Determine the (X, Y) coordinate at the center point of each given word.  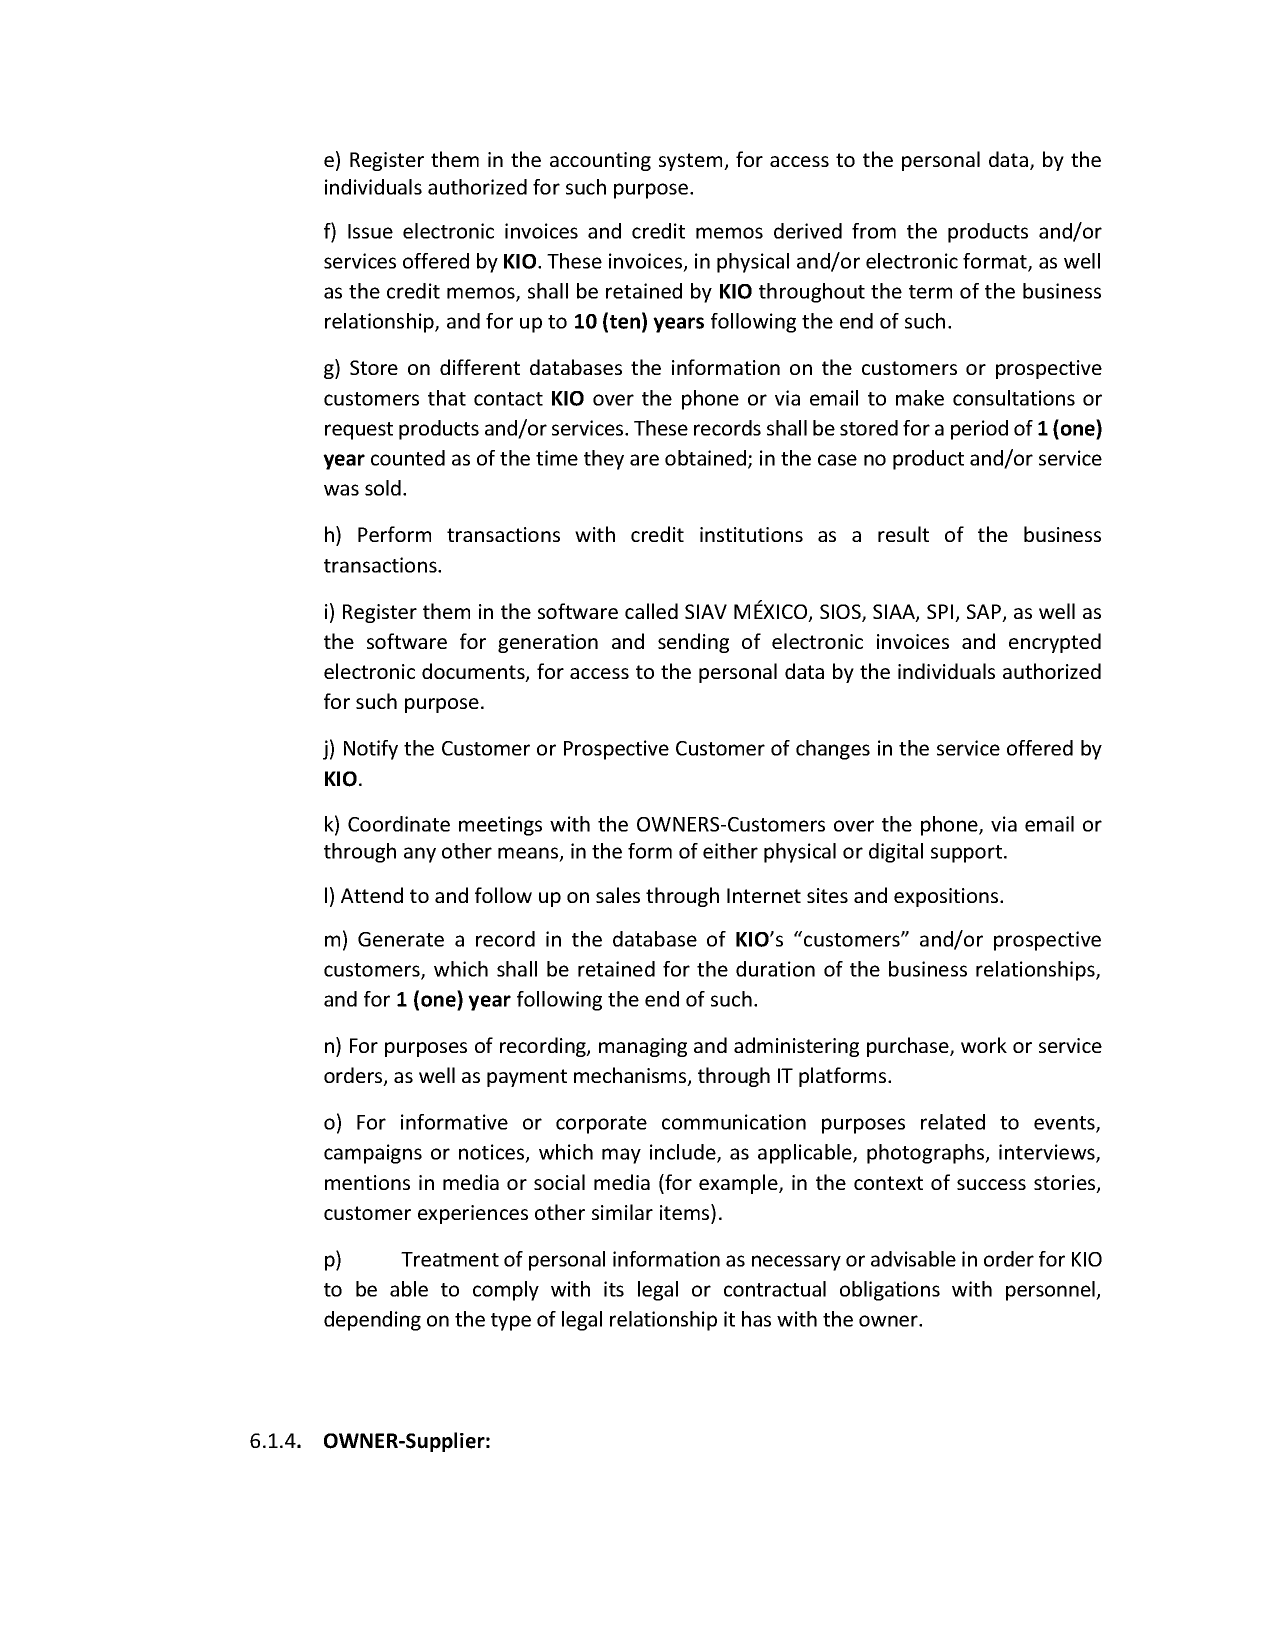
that (447, 398)
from (874, 231)
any (420, 855)
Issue (370, 231)
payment (527, 1078)
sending (693, 643)
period (979, 430)
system (692, 162)
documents (474, 672)
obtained (705, 458)
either (730, 851)
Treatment (450, 1259)
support (968, 854)
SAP (985, 613)
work (984, 1045)
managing (643, 1047)
